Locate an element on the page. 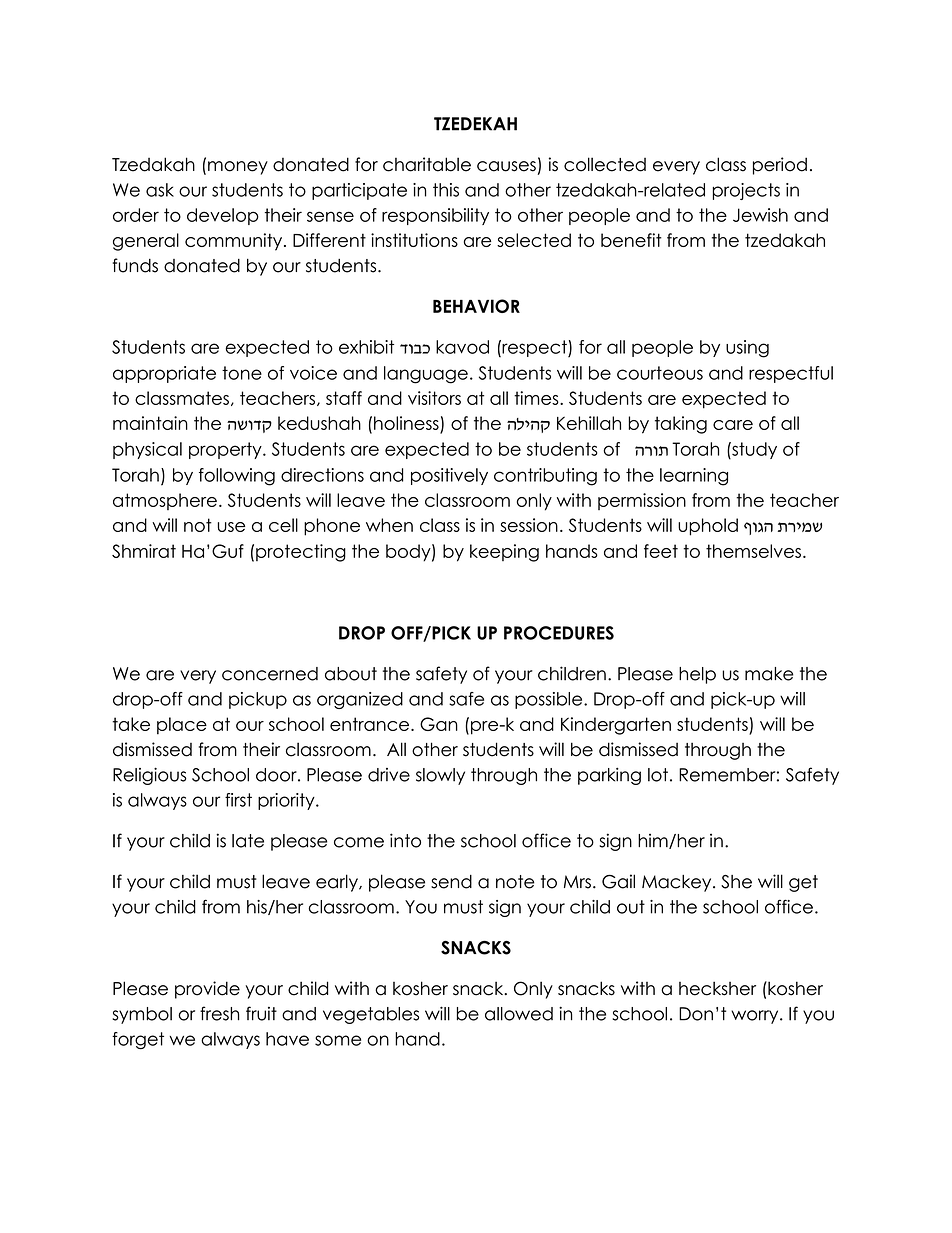 The height and width of the page is (1233, 952). place is located at coordinates (182, 726).
